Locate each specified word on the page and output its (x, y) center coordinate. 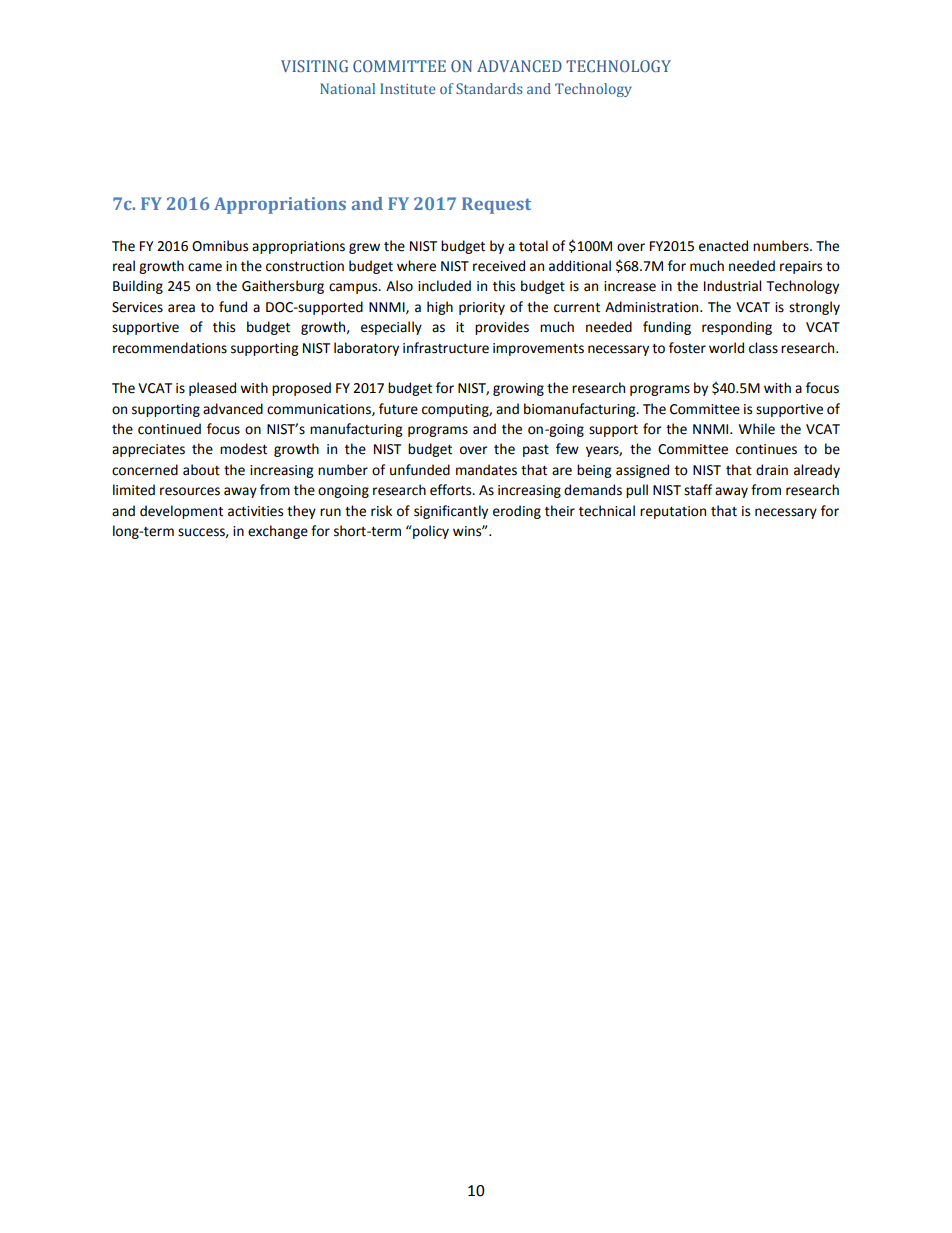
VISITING (314, 66)
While (757, 429)
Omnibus (220, 246)
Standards (489, 88)
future (398, 409)
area (181, 308)
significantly (451, 512)
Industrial (732, 286)
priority (482, 308)
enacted (723, 246)
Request (496, 205)
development (181, 512)
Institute (408, 88)
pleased (212, 389)
